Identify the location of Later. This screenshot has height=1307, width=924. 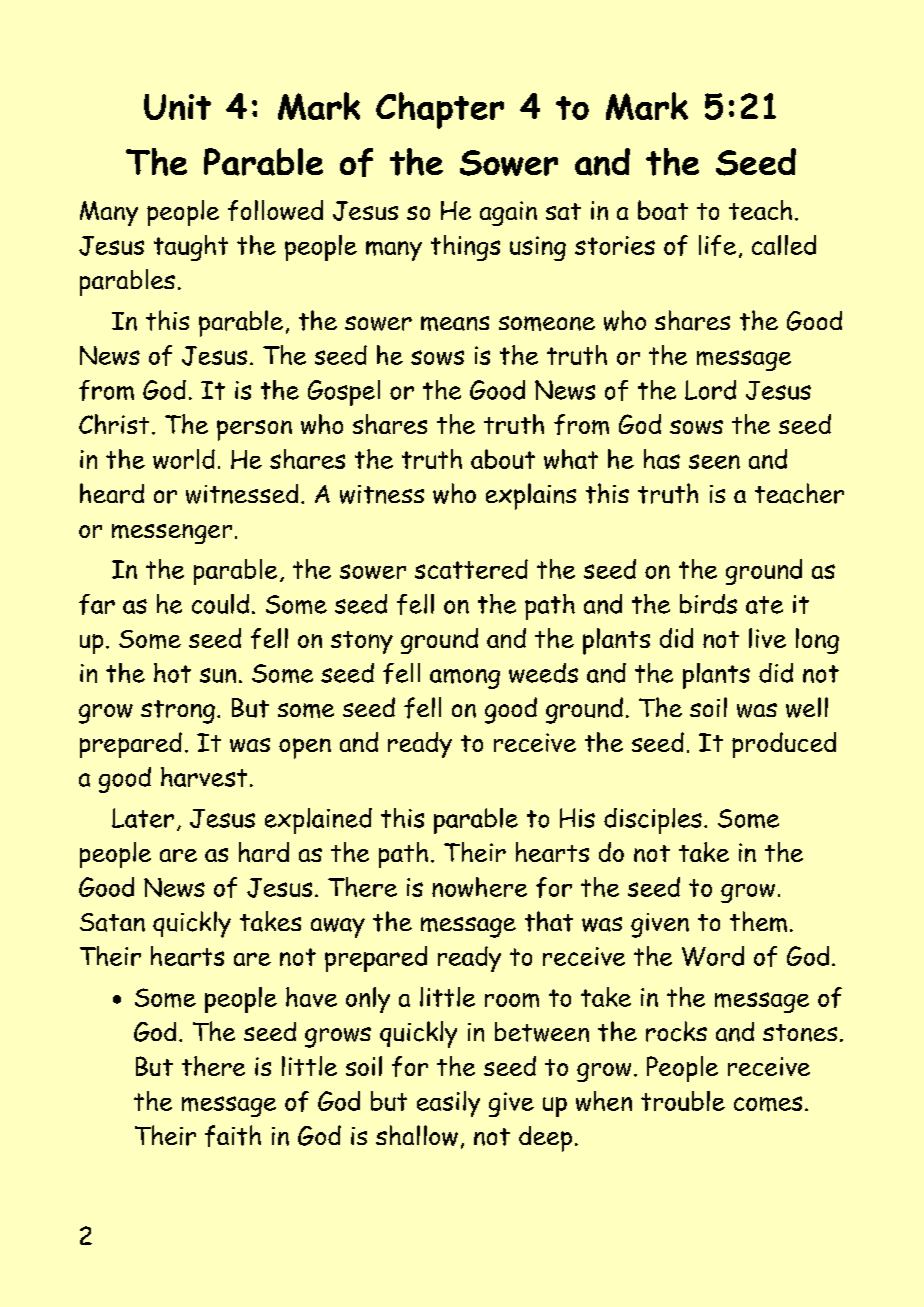
(143, 818).
